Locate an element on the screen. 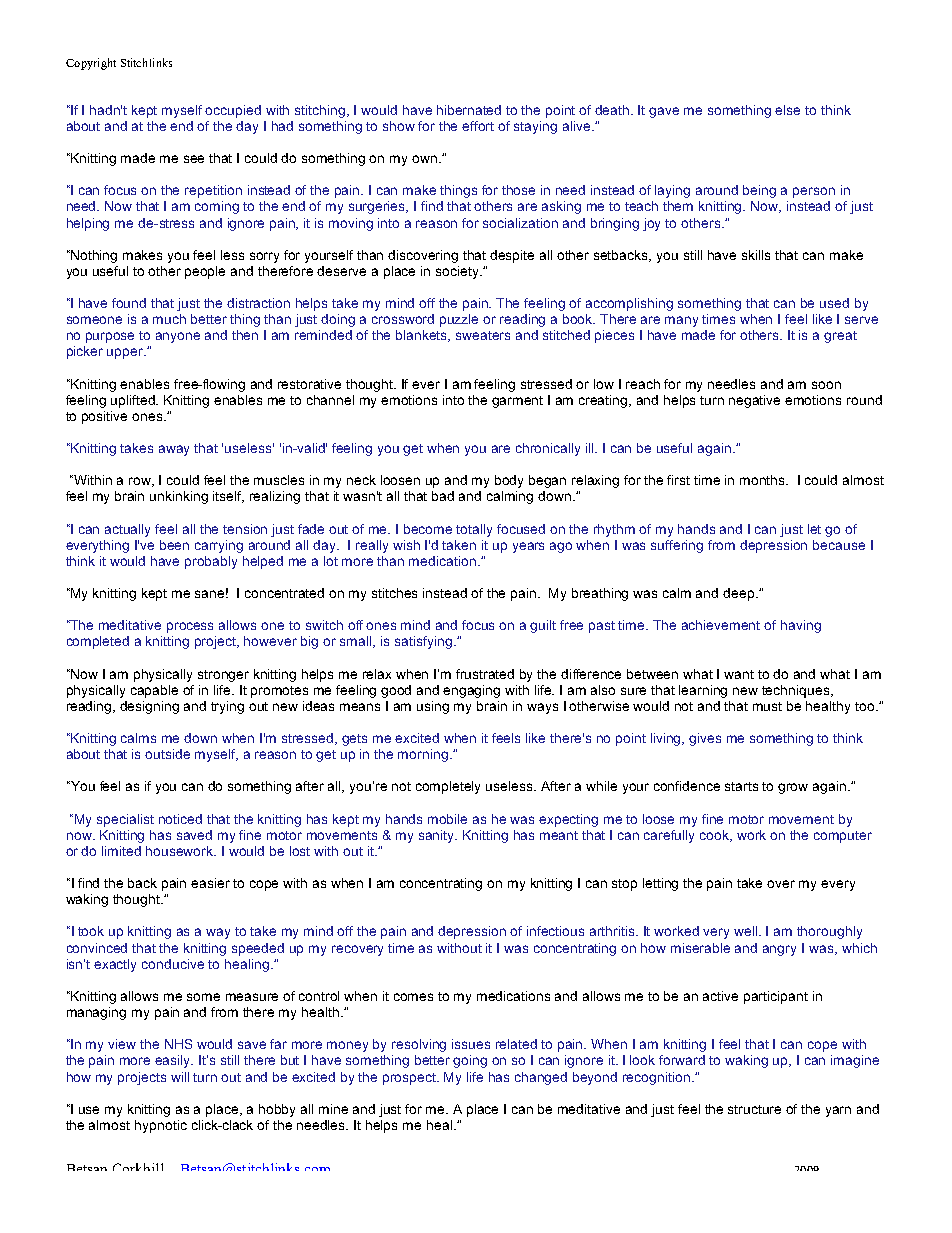  will is located at coordinates (180, 1077).
